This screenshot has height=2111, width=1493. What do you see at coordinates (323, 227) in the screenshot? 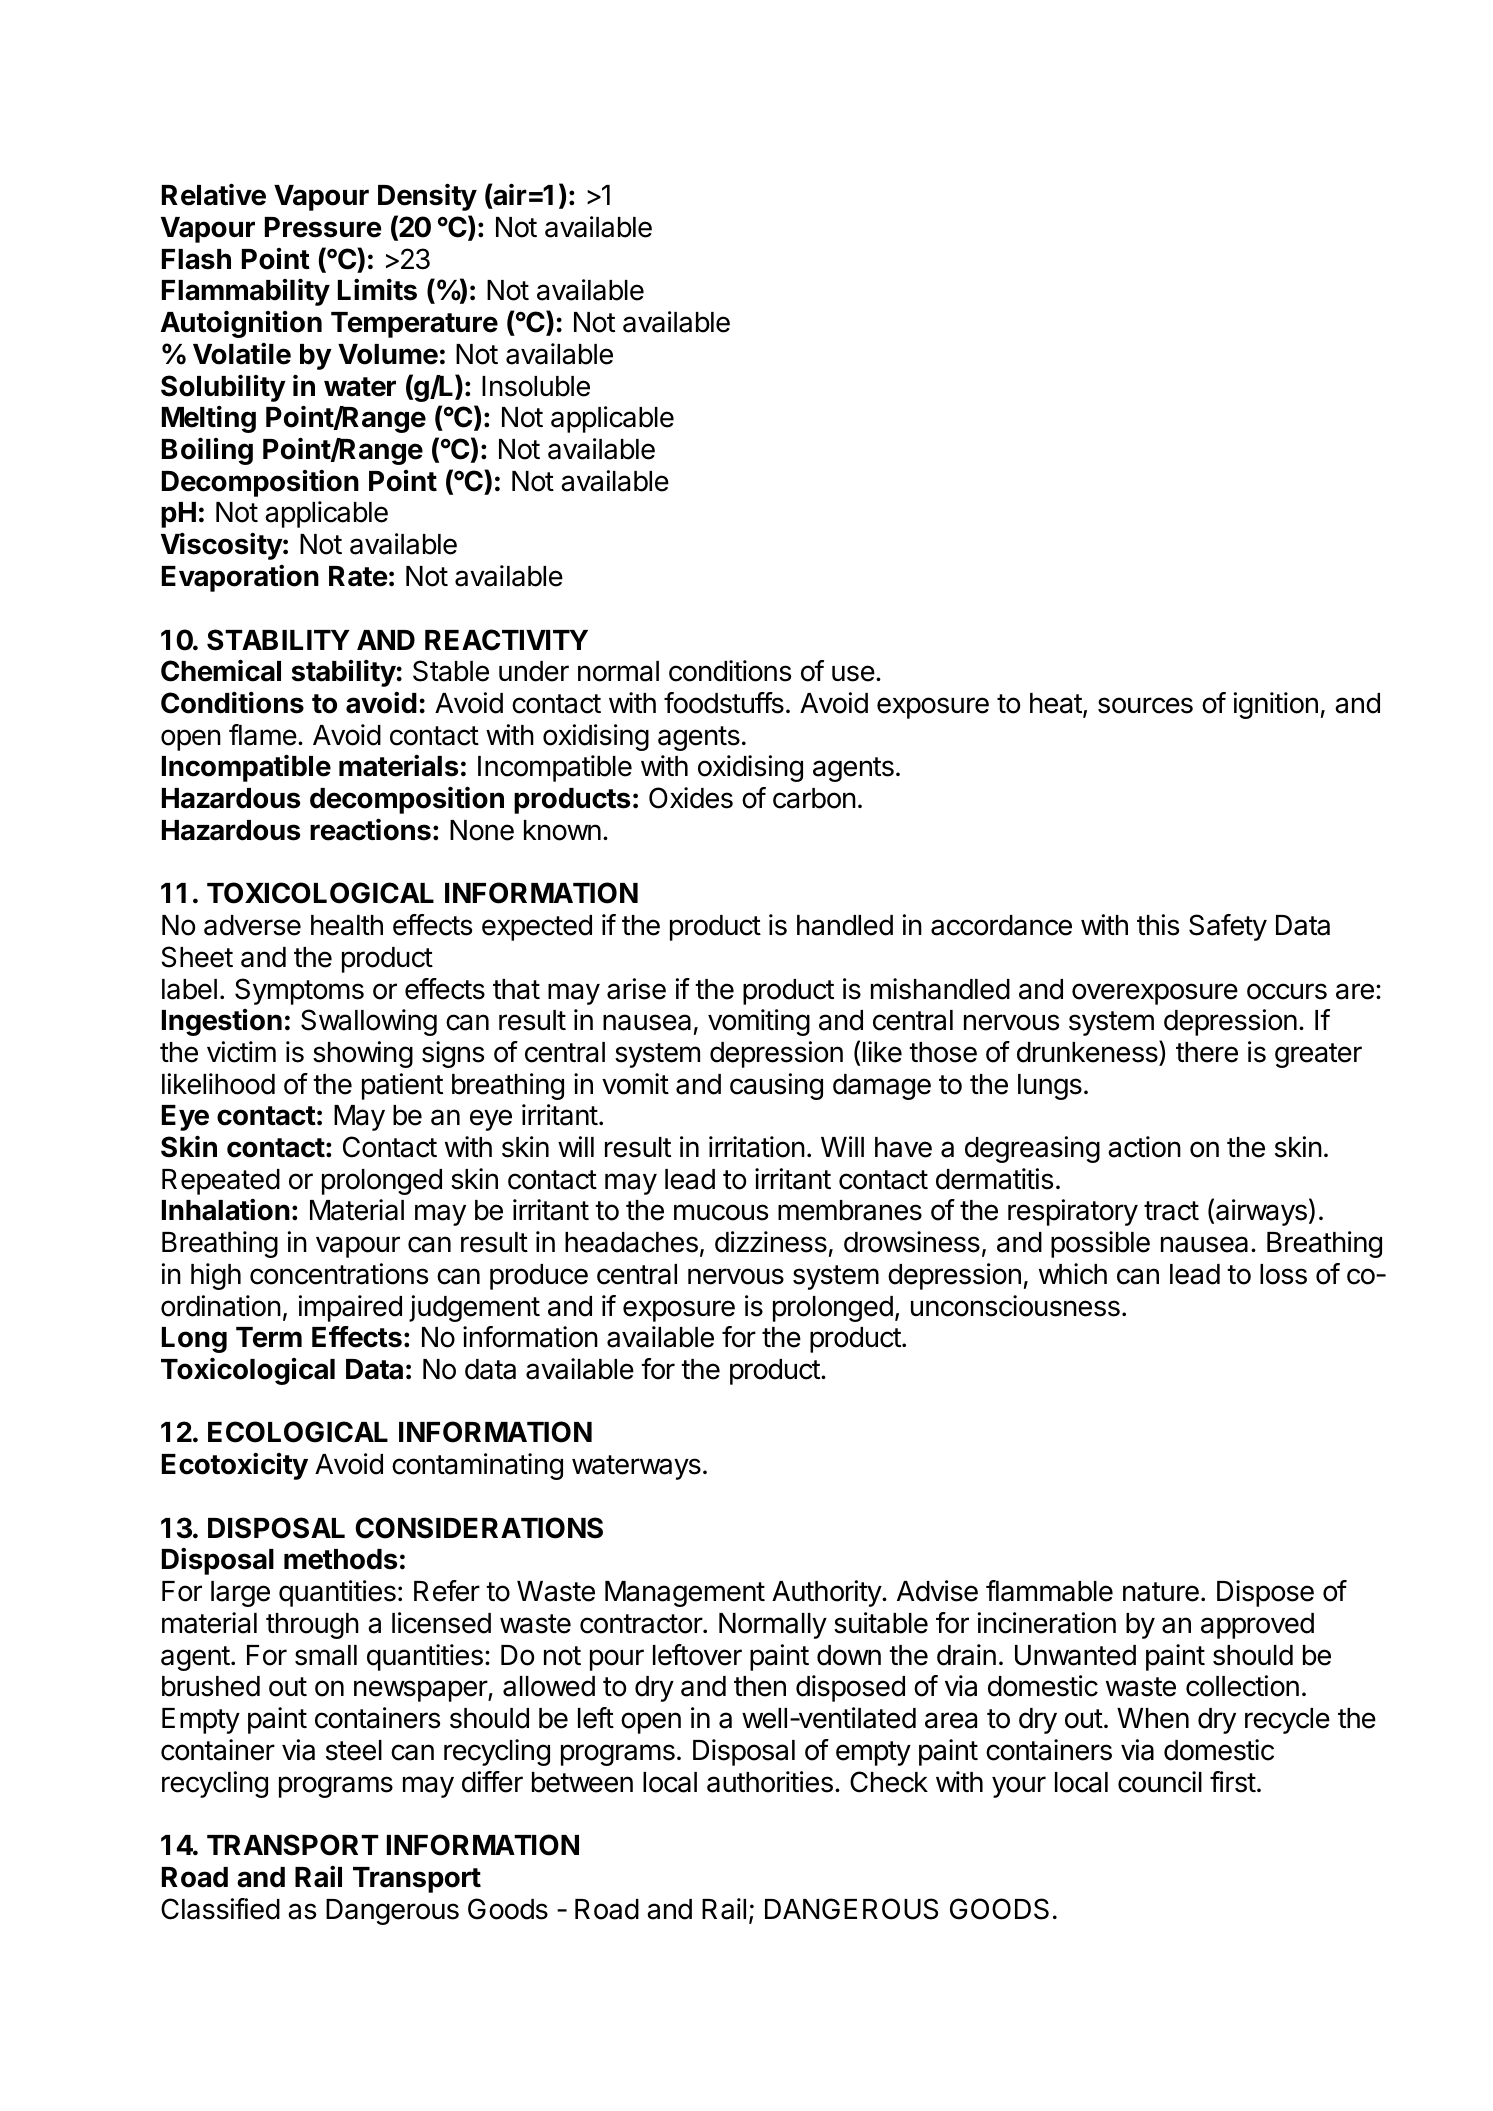
I see `Pressure` at bounding box center [323, 227].
